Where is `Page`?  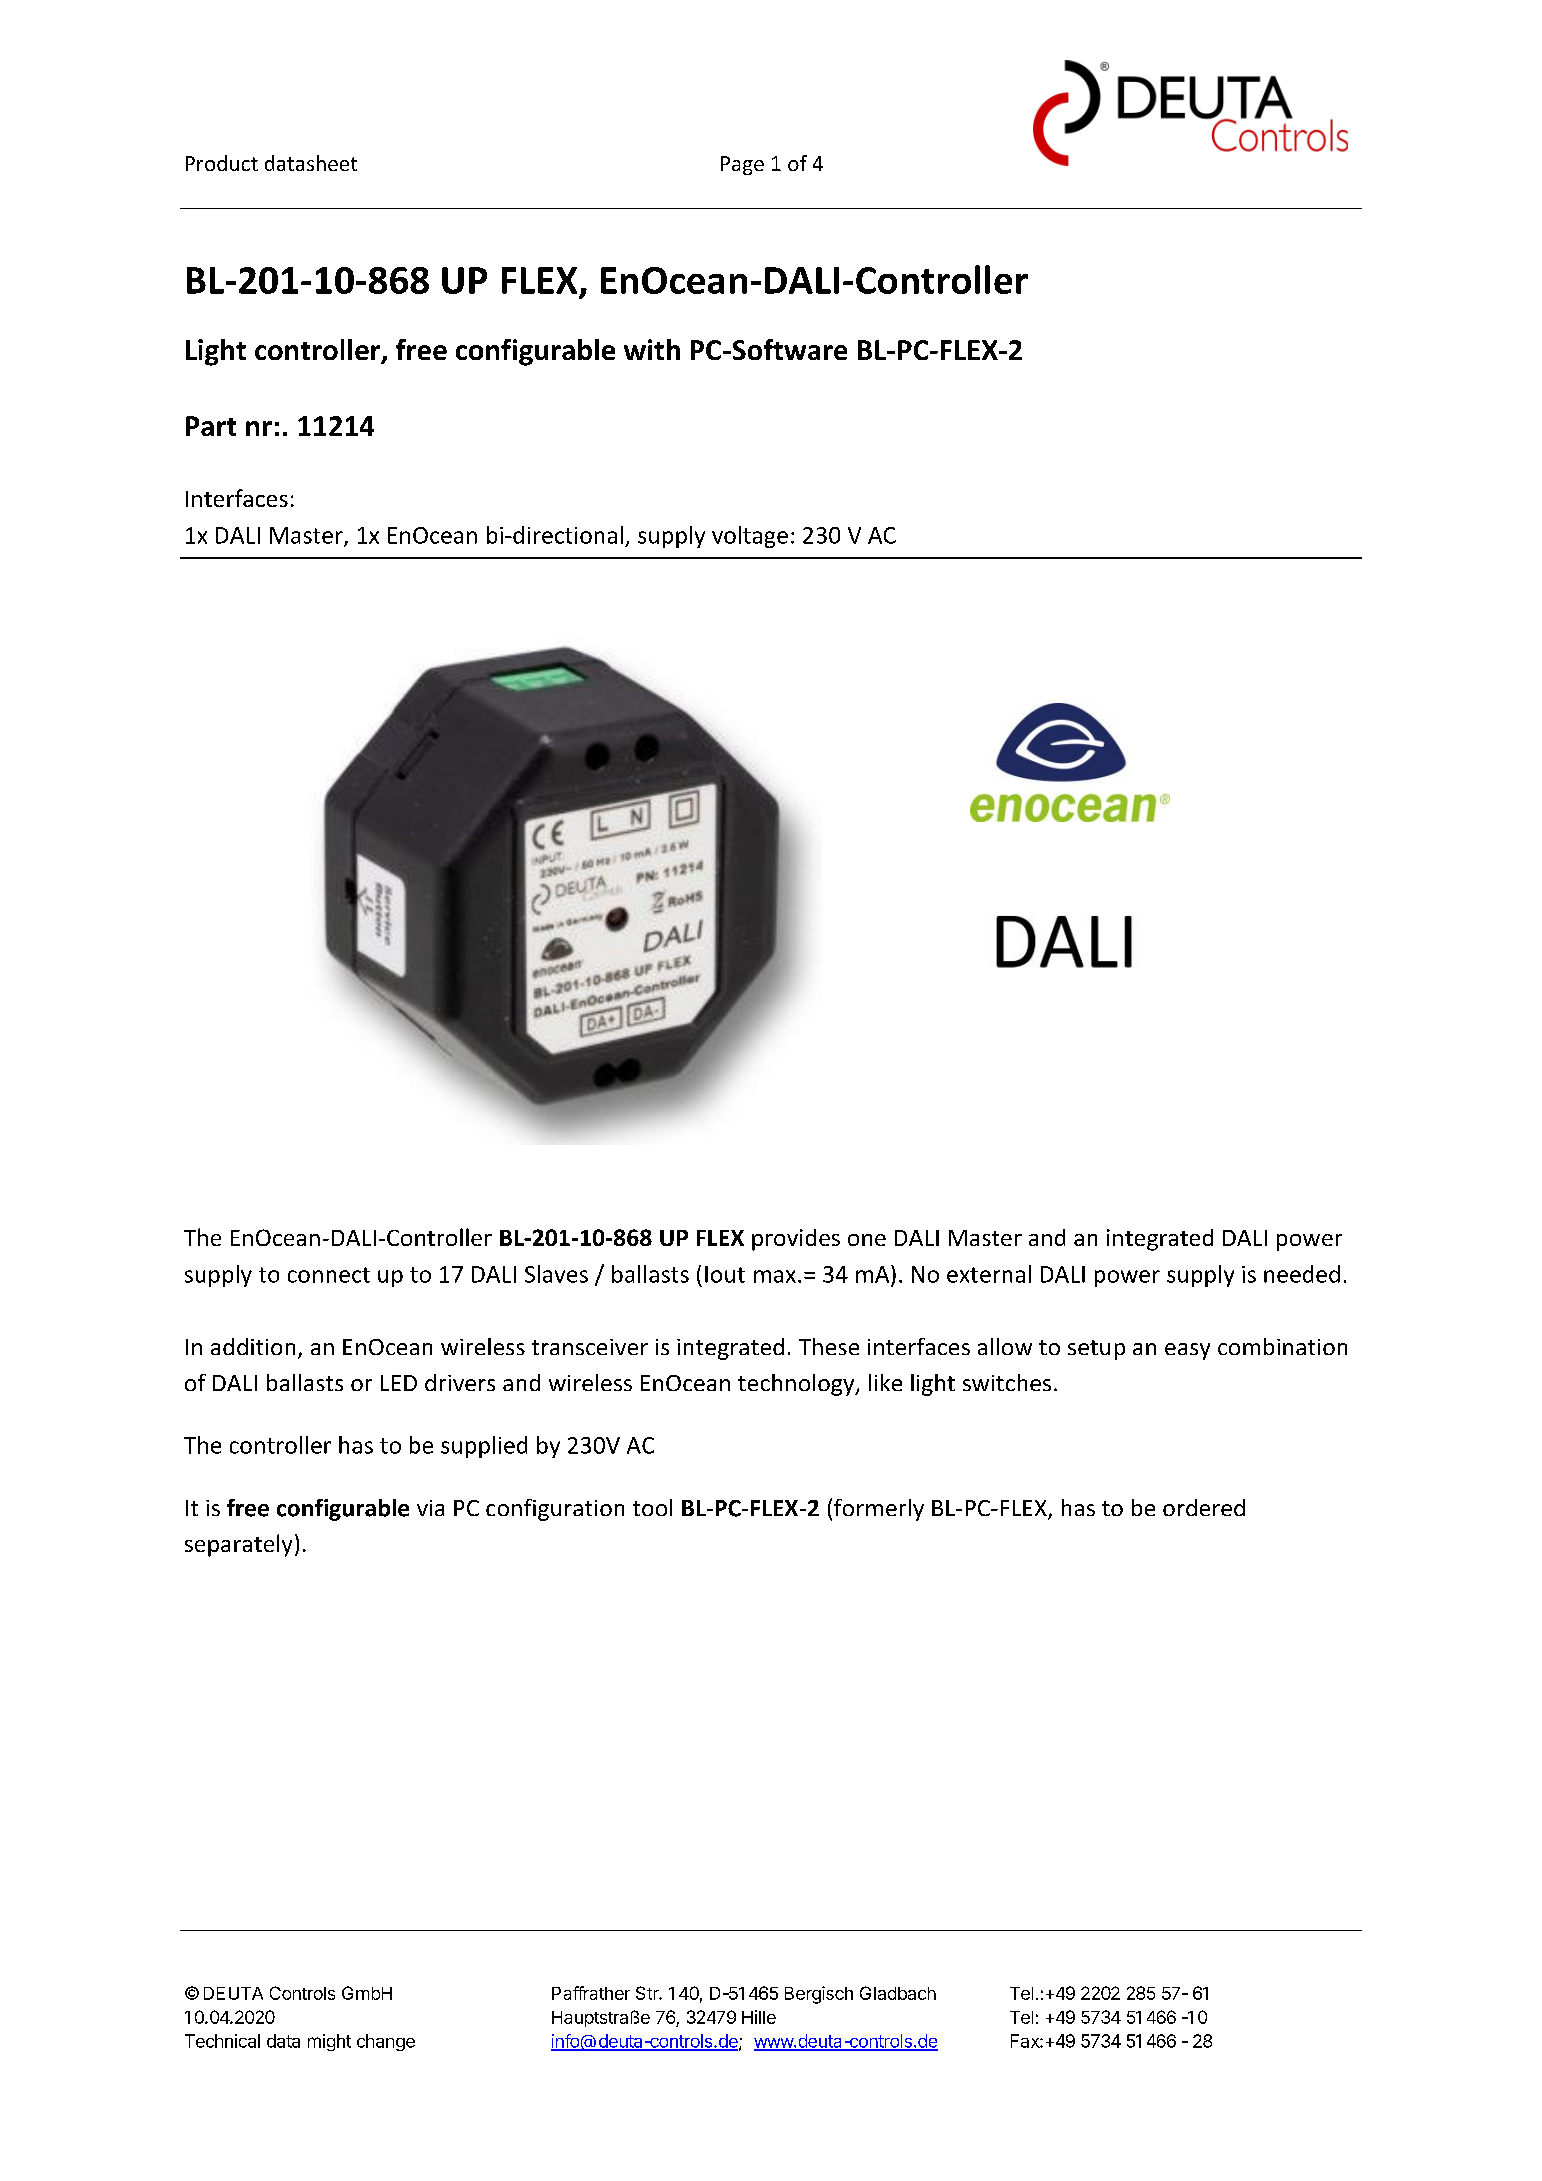
Page is located at coordinates (742, 165).
